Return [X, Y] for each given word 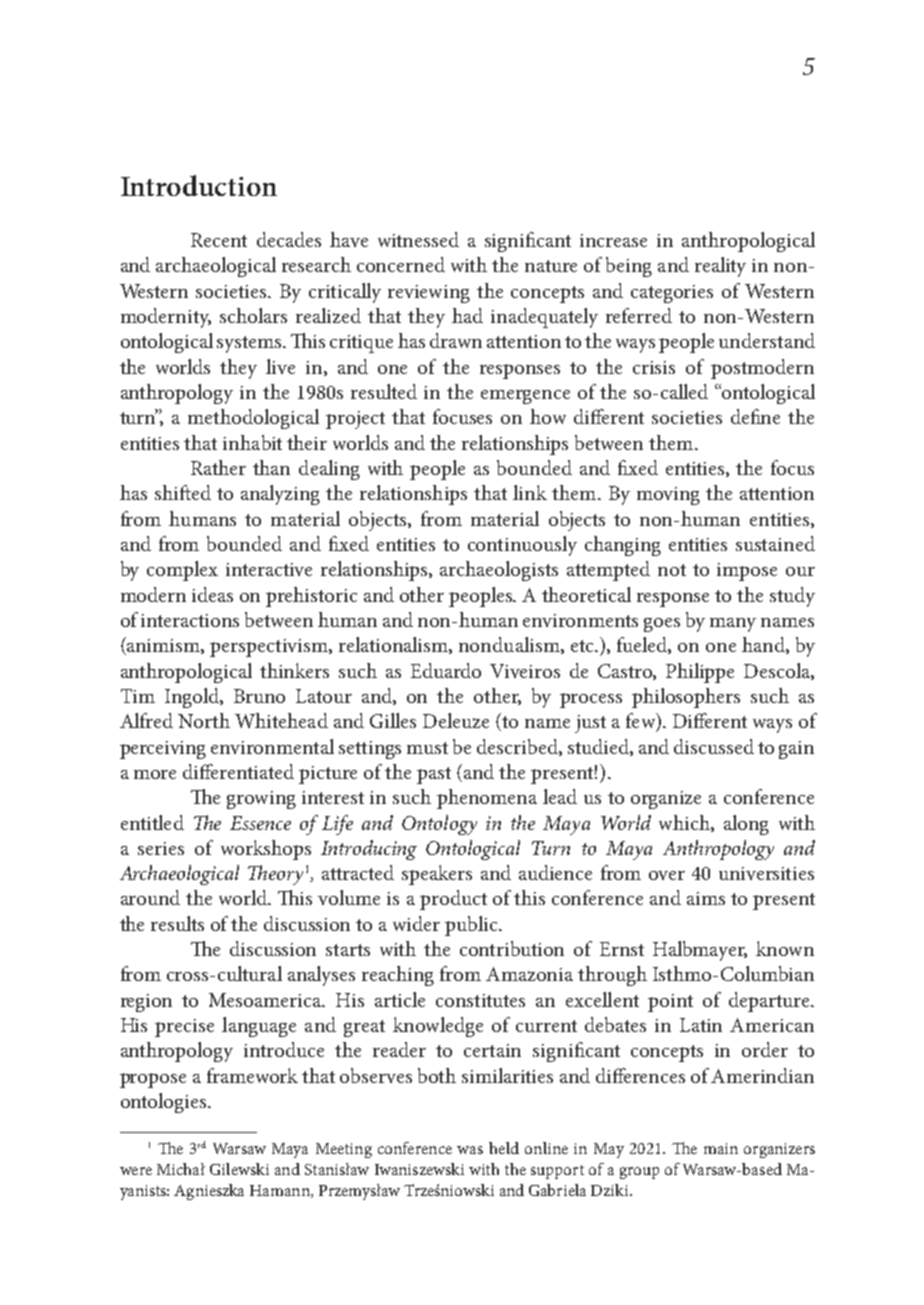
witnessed [418, 239]
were [136, 1171]
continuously [522, 546]
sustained [775, 543]
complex [182, 571]
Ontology [439, 825]
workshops [266, 850]
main [721, 1148]
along [746, 825]
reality [720, 267]
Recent [219, 240]
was [470, 1150]
